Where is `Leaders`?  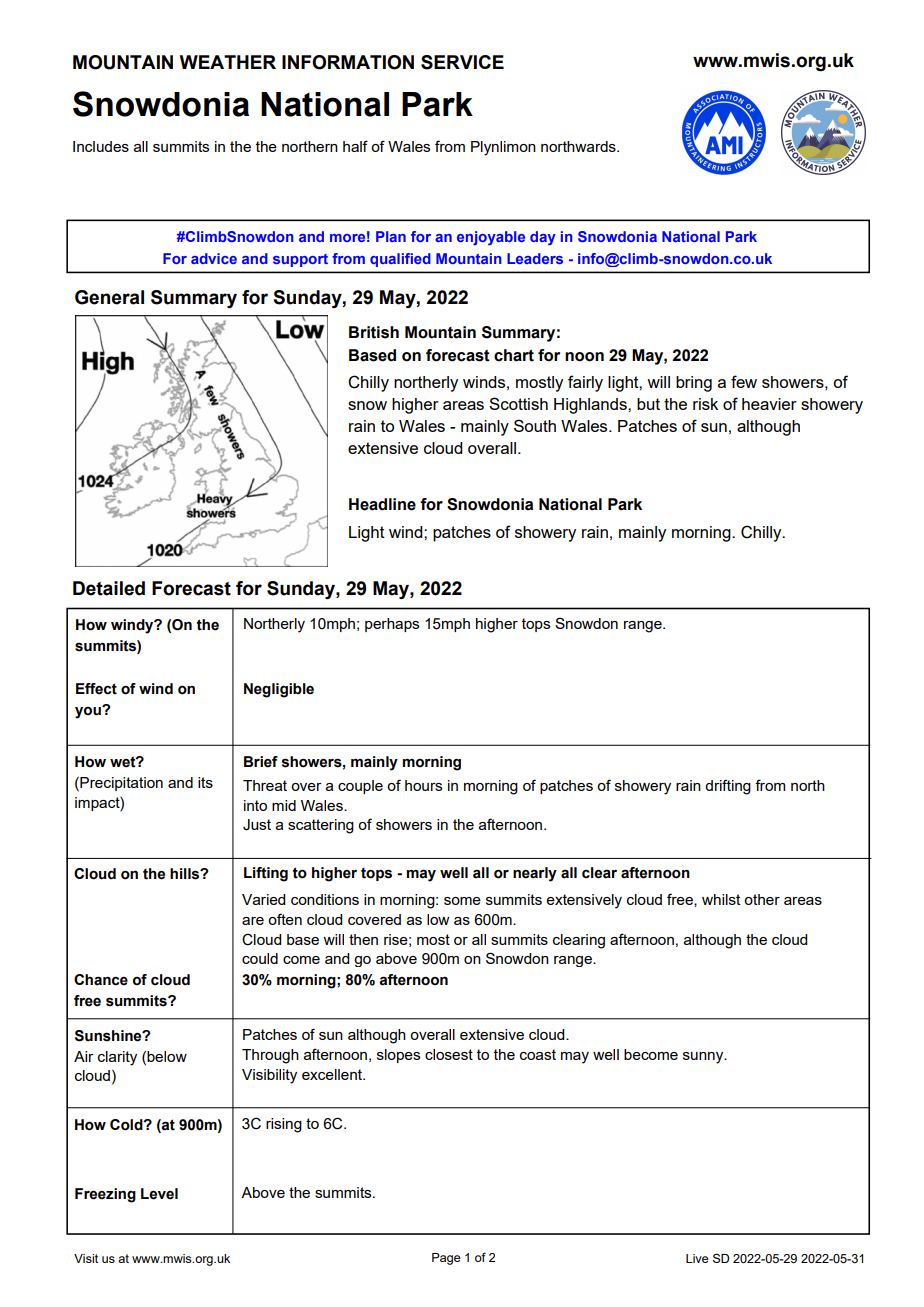
Leaders is located at coordinates (535, 258).
